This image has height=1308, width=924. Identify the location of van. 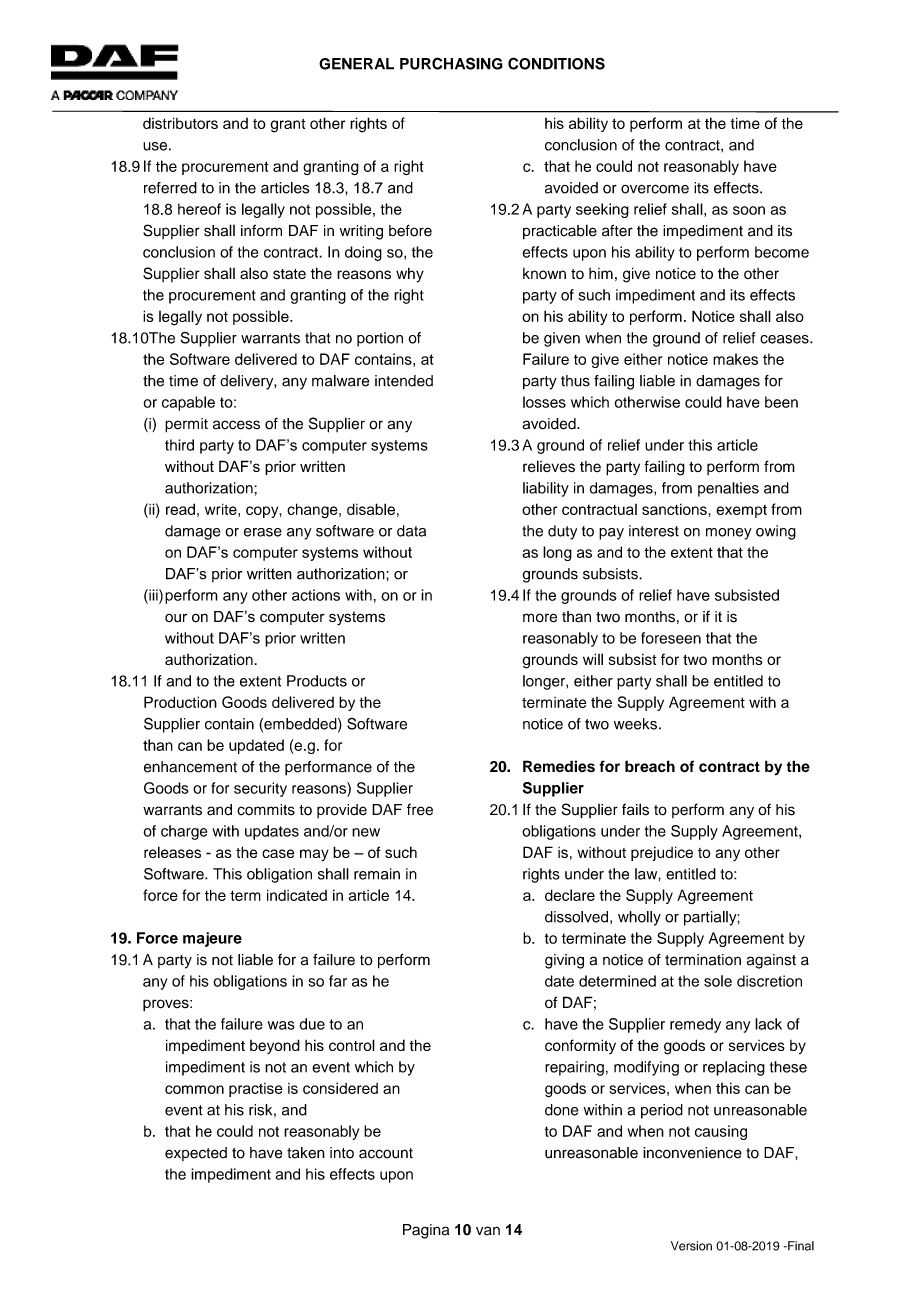
(488, 1231).
